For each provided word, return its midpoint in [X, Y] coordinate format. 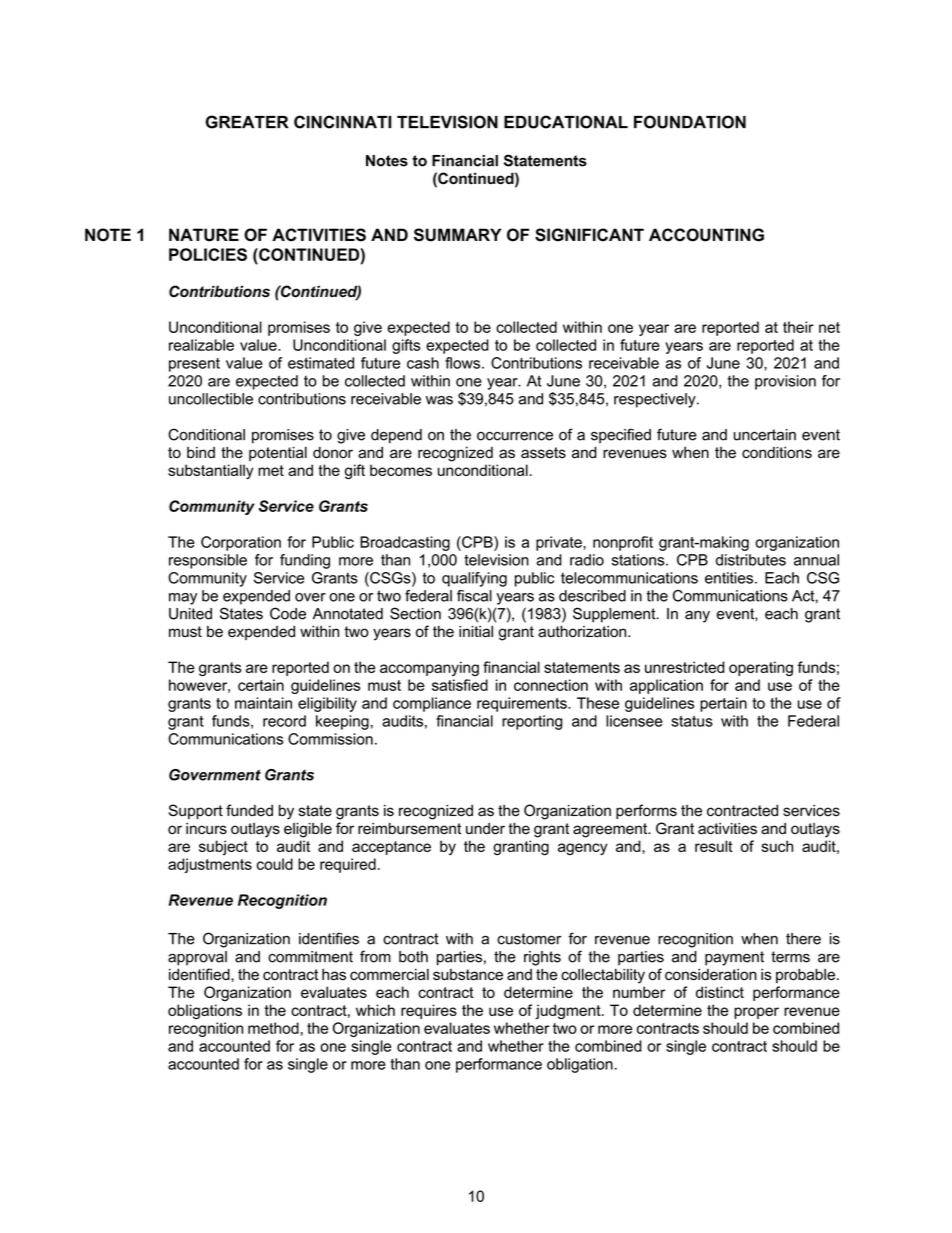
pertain [723, 704]
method [273, 1028]
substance [468, 975]
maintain [263, 703]
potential [278, 453]
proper [756, 1013]
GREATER [247, 122]
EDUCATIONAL [566, 122]
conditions [777, 453]
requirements [523, 704]
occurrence [515, 436]
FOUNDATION [690, 122]
